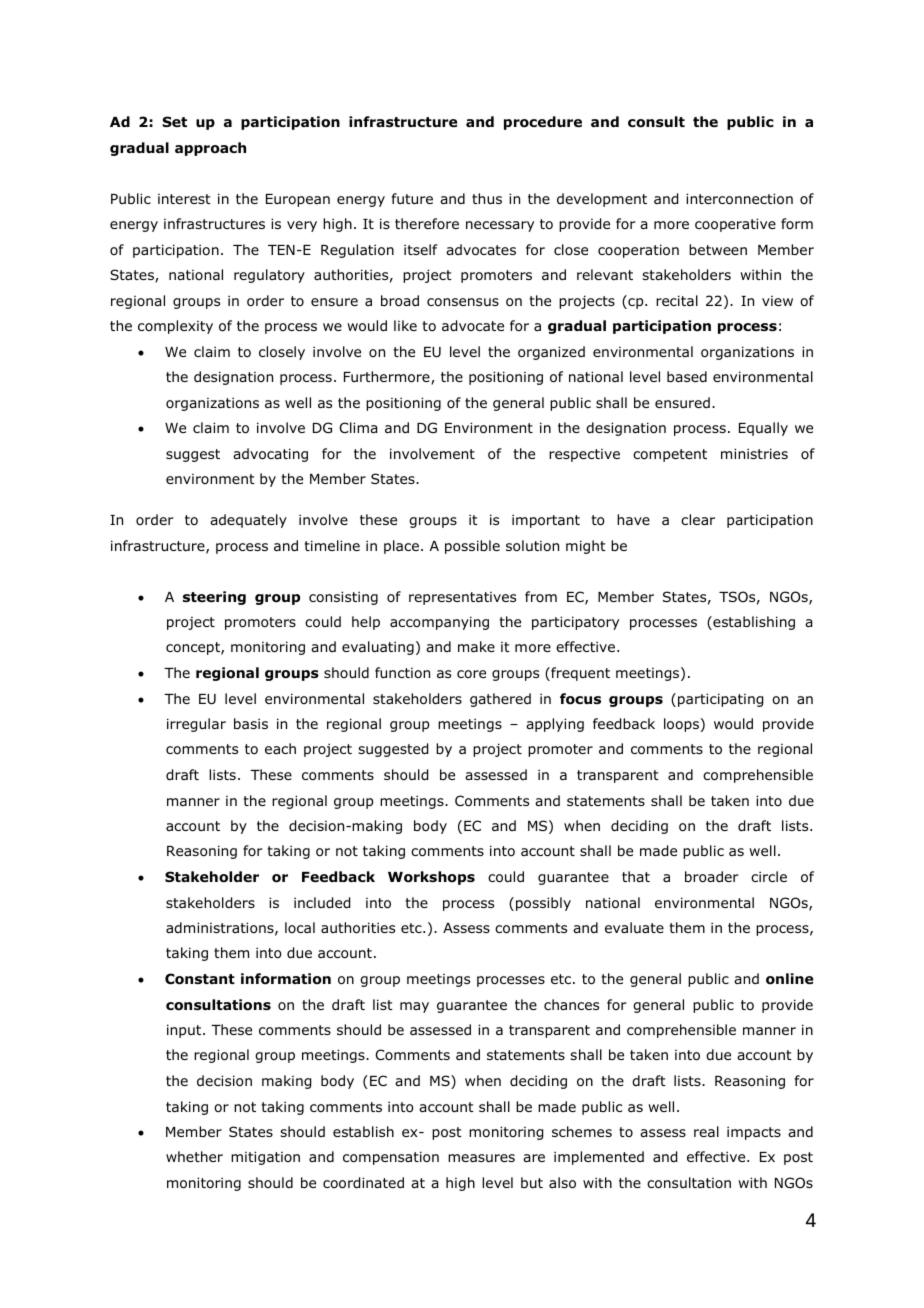 This image has height=1308, width=924. I want to click on make, so click(476, 646).
